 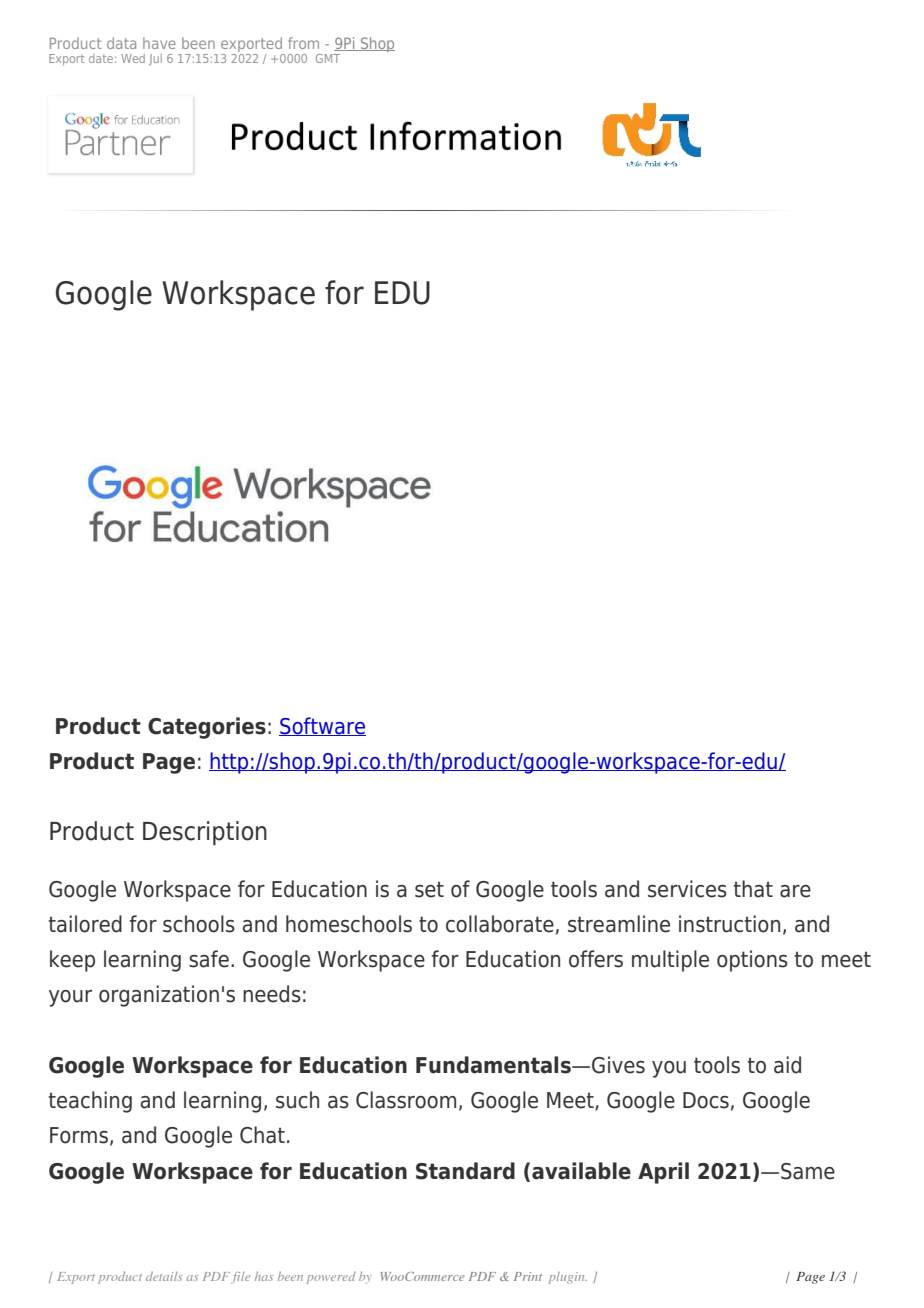 I want to click on GMT, so click(x=328, y=58).
